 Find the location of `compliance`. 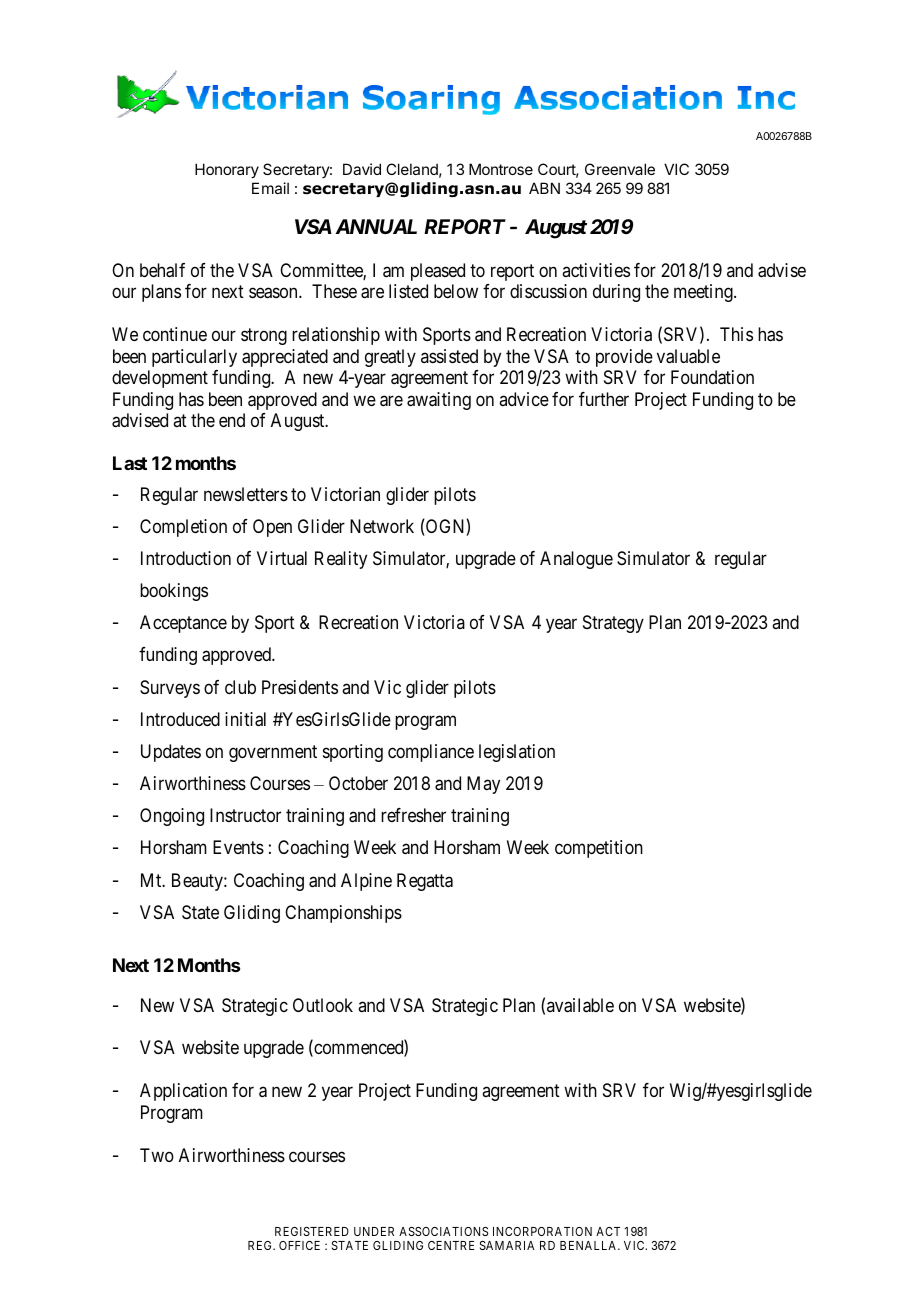

compliance is located at coordinates (431, 753).
